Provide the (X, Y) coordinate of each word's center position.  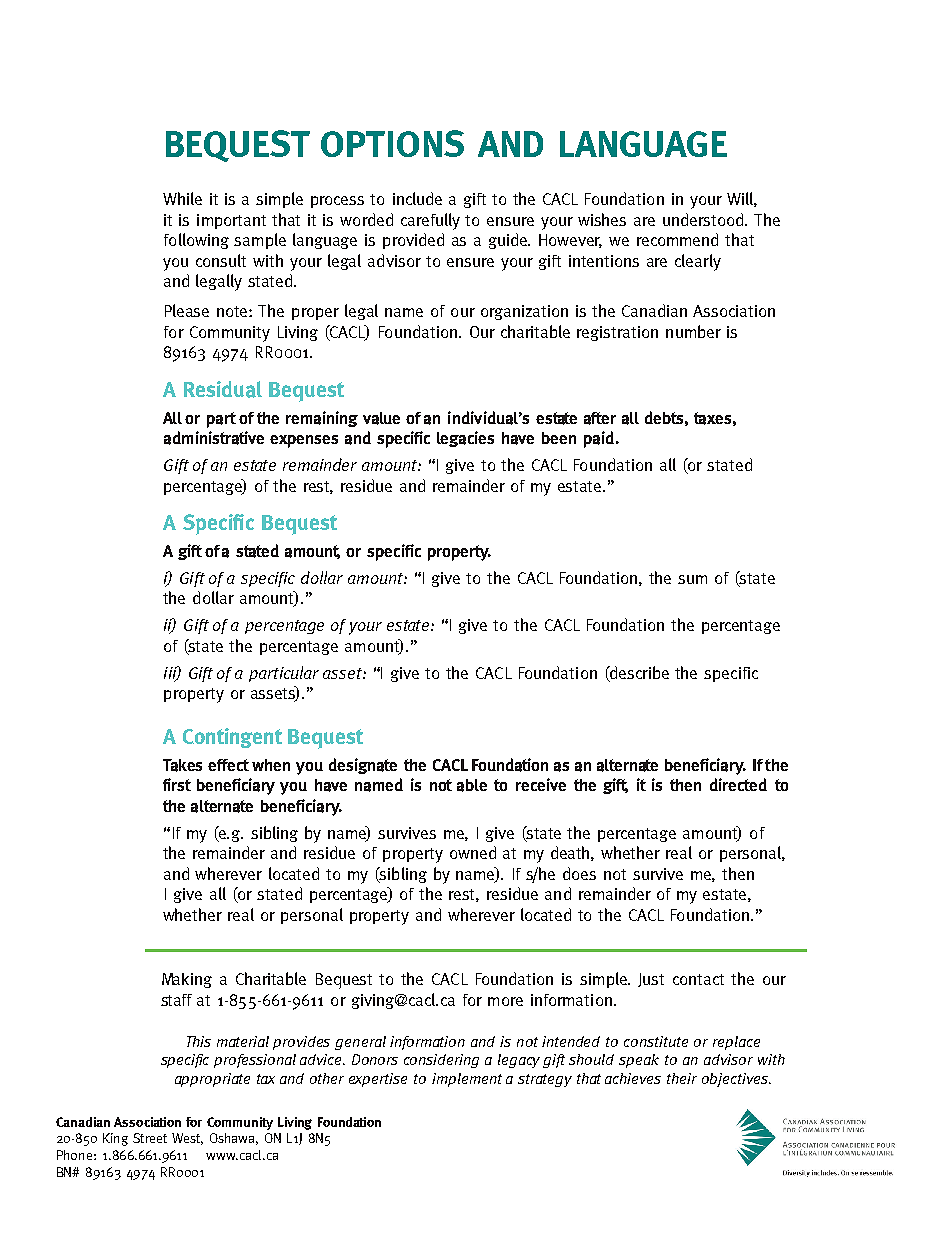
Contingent (232, 738)
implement (467, 1080)
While (182, 198)
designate (363, 766)
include (417, 198)
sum (692, 579)
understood (704, 219)
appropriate (212, 1080)
